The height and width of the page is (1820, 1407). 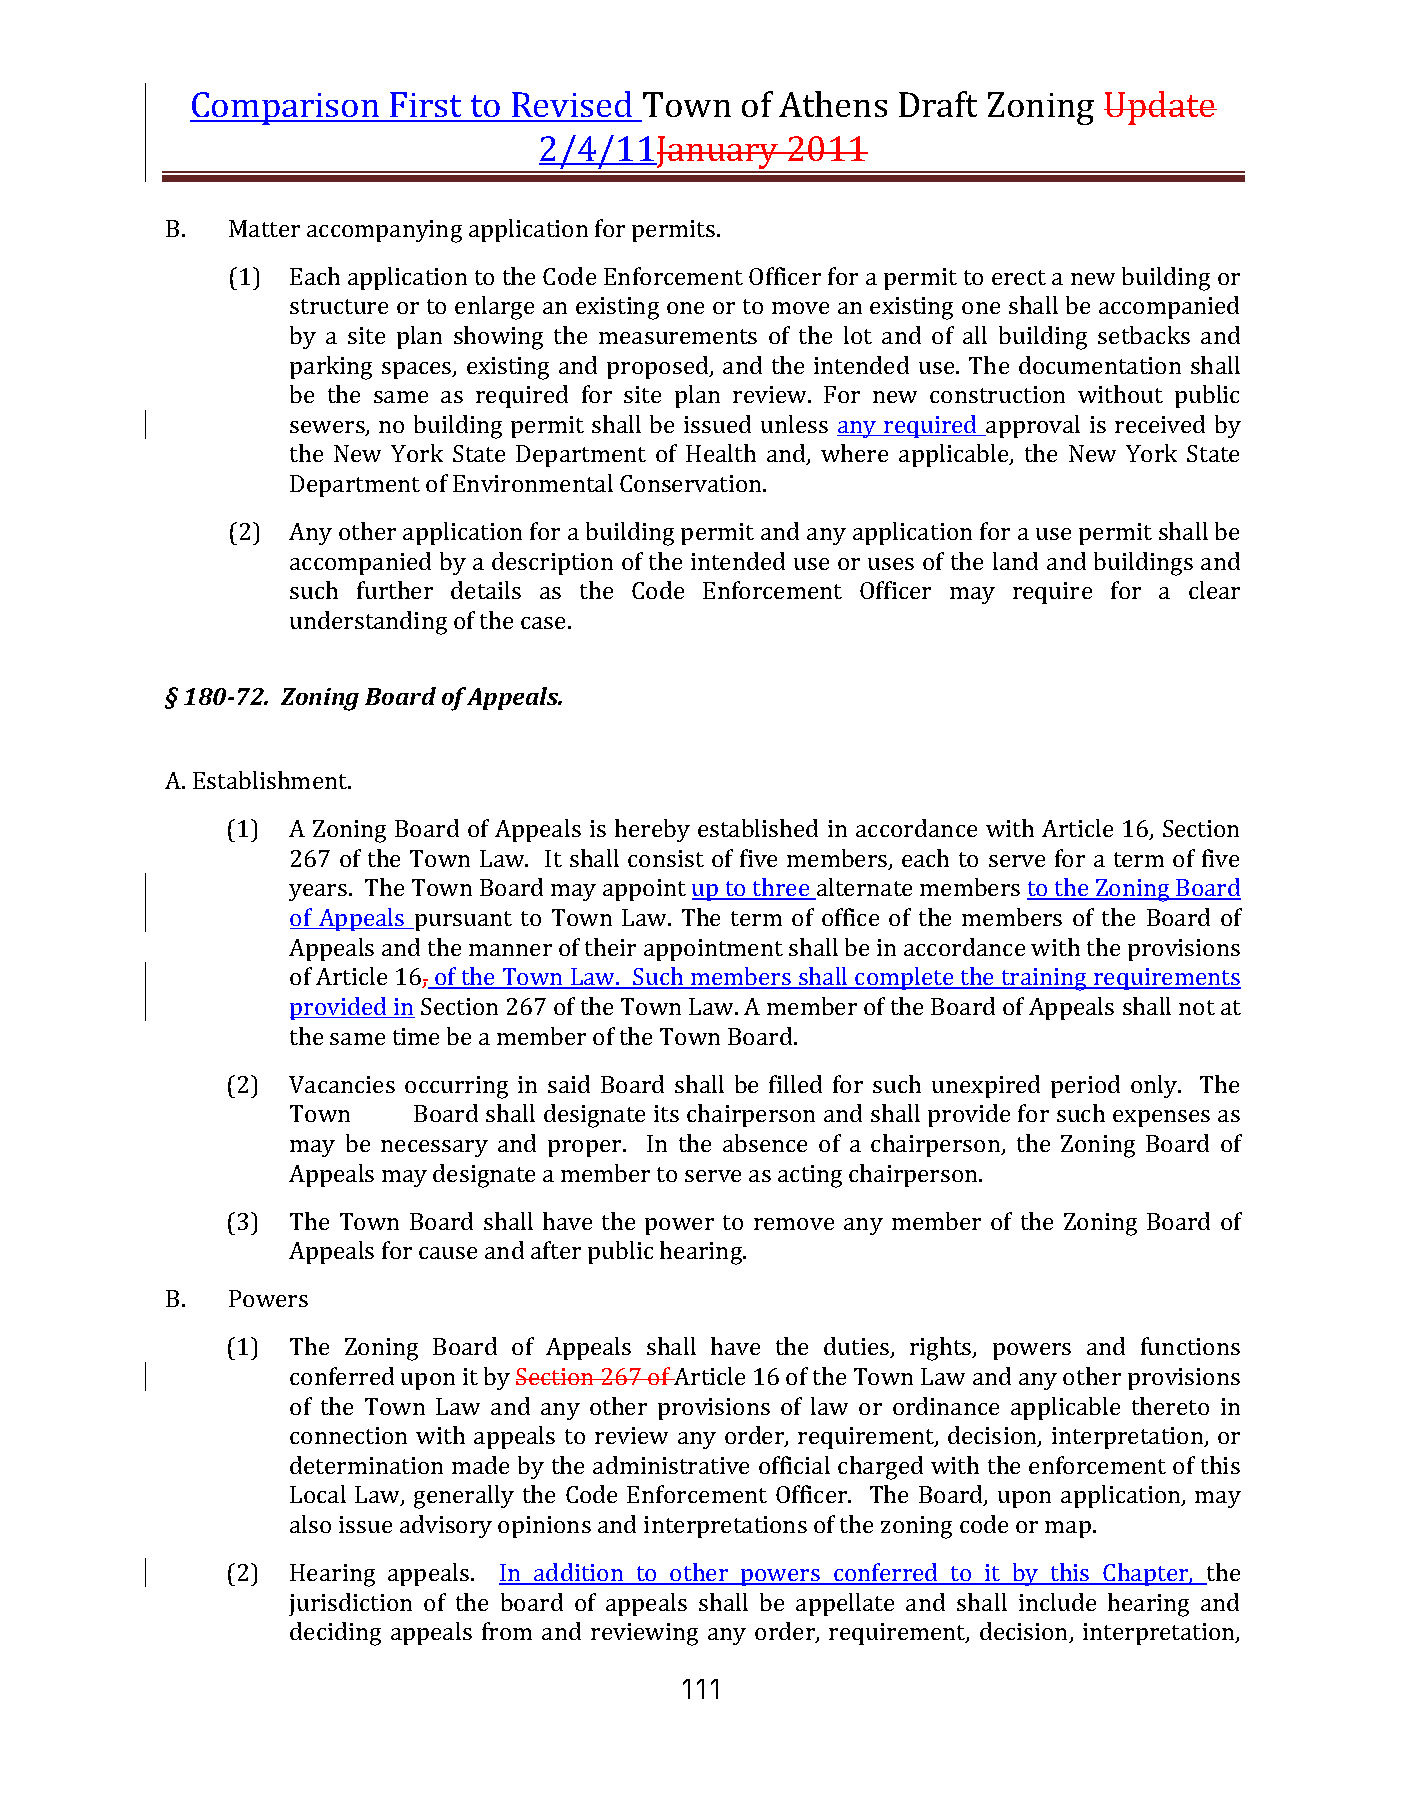 What do you see at coordinates (781, 889) in the page?
I see `three` at bounding box center [781, 889].
